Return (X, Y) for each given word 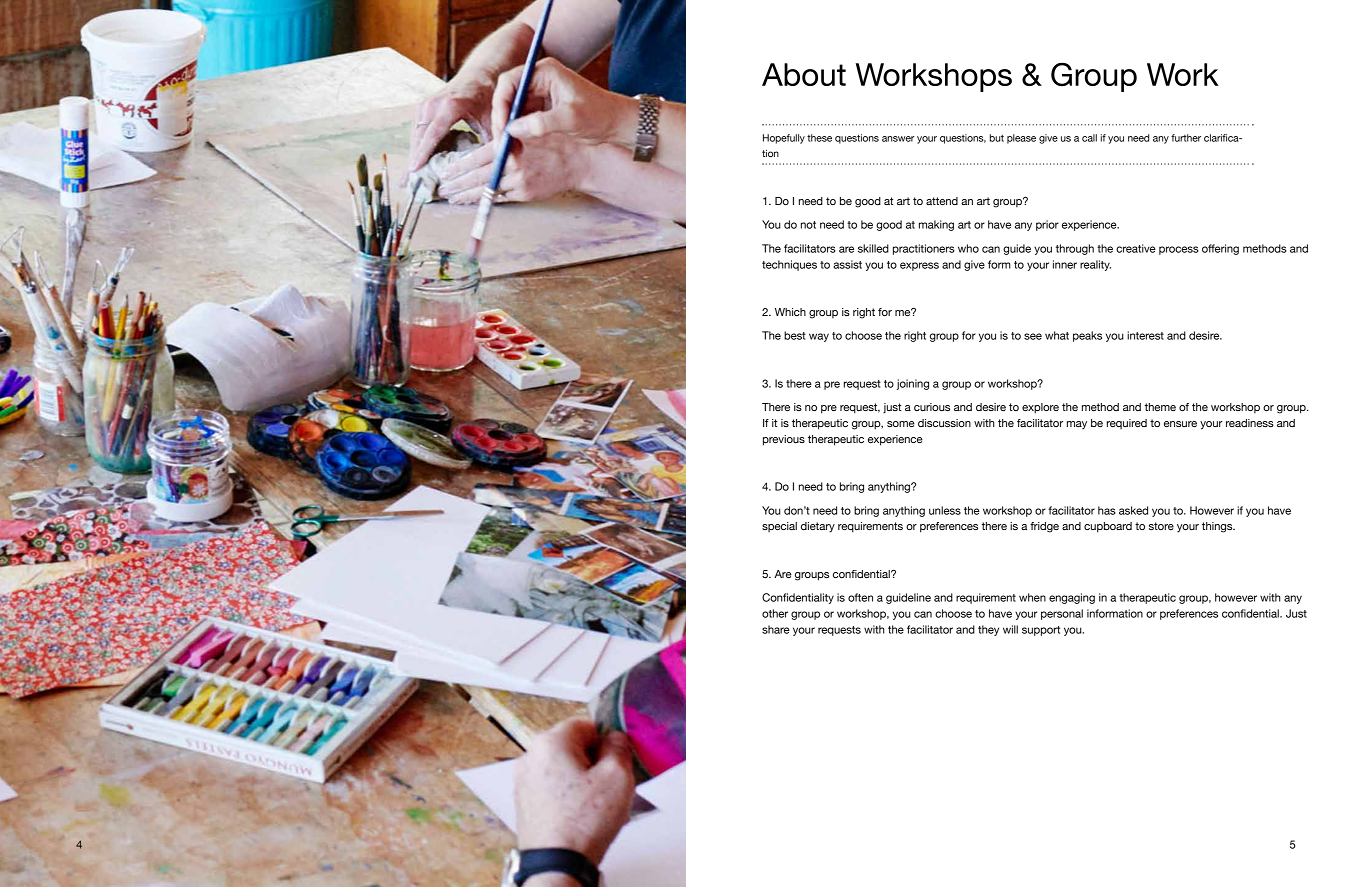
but (997, 138)
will (1010, 629)
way (819, 337)
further (1186, 138)
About (804, 74)
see (1033, 336)
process (1179, 250)
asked (1133, 510)
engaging (1072, 598)
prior (1047, 225)
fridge (1044, 527)
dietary (818, 527)
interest (1145, 335)
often (860, 597)
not (808, 225)
